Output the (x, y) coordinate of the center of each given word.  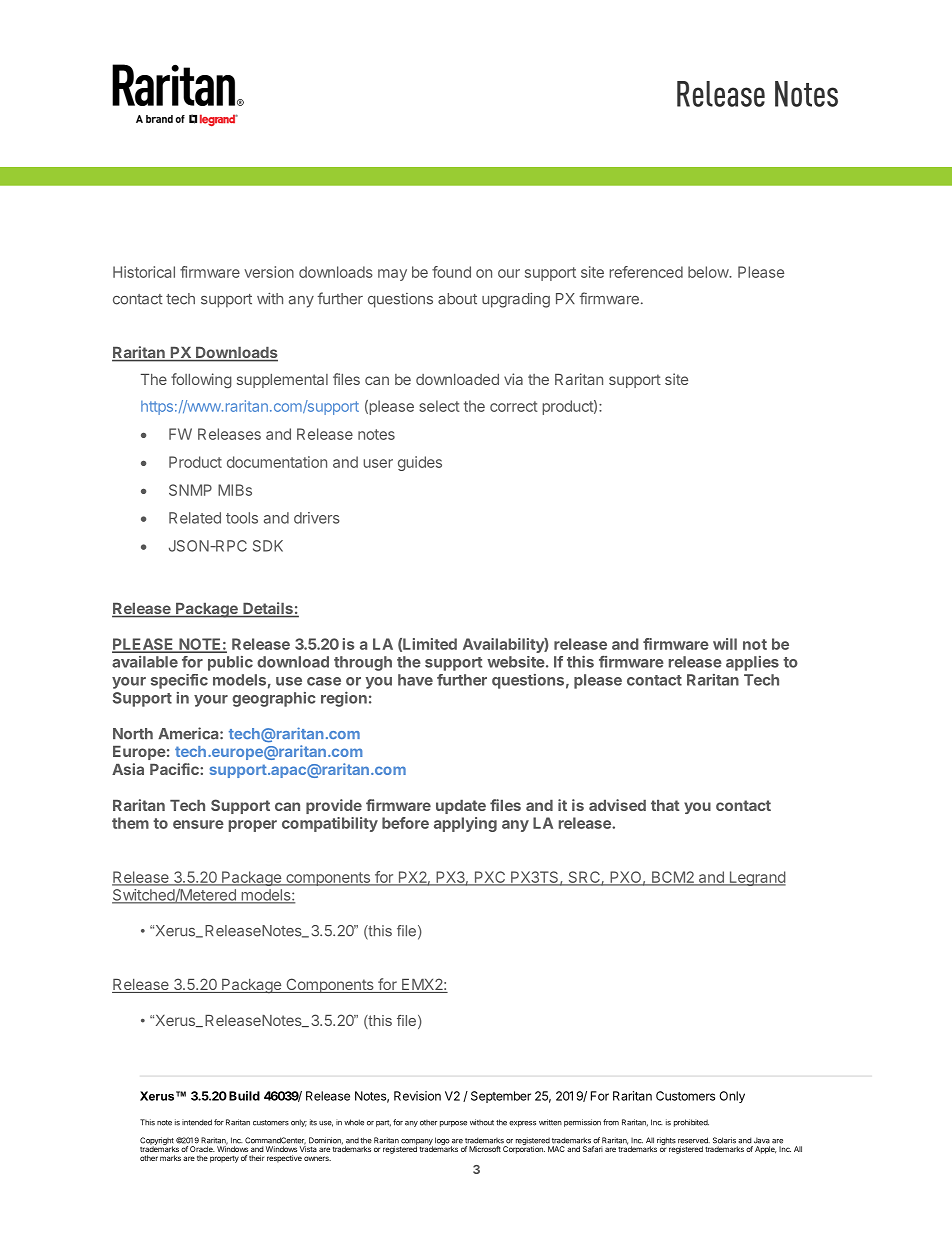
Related (195, 518)
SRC (584, 878)
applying (465, 824)
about (457, 299)
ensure (198, 824)
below (709, 272)
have (415, 680)
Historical (144, 272)
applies (752, 663)
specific (179, 681)
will (725, 644)
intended (197, 1122)
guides (420, 463)
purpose (453, 1124)
